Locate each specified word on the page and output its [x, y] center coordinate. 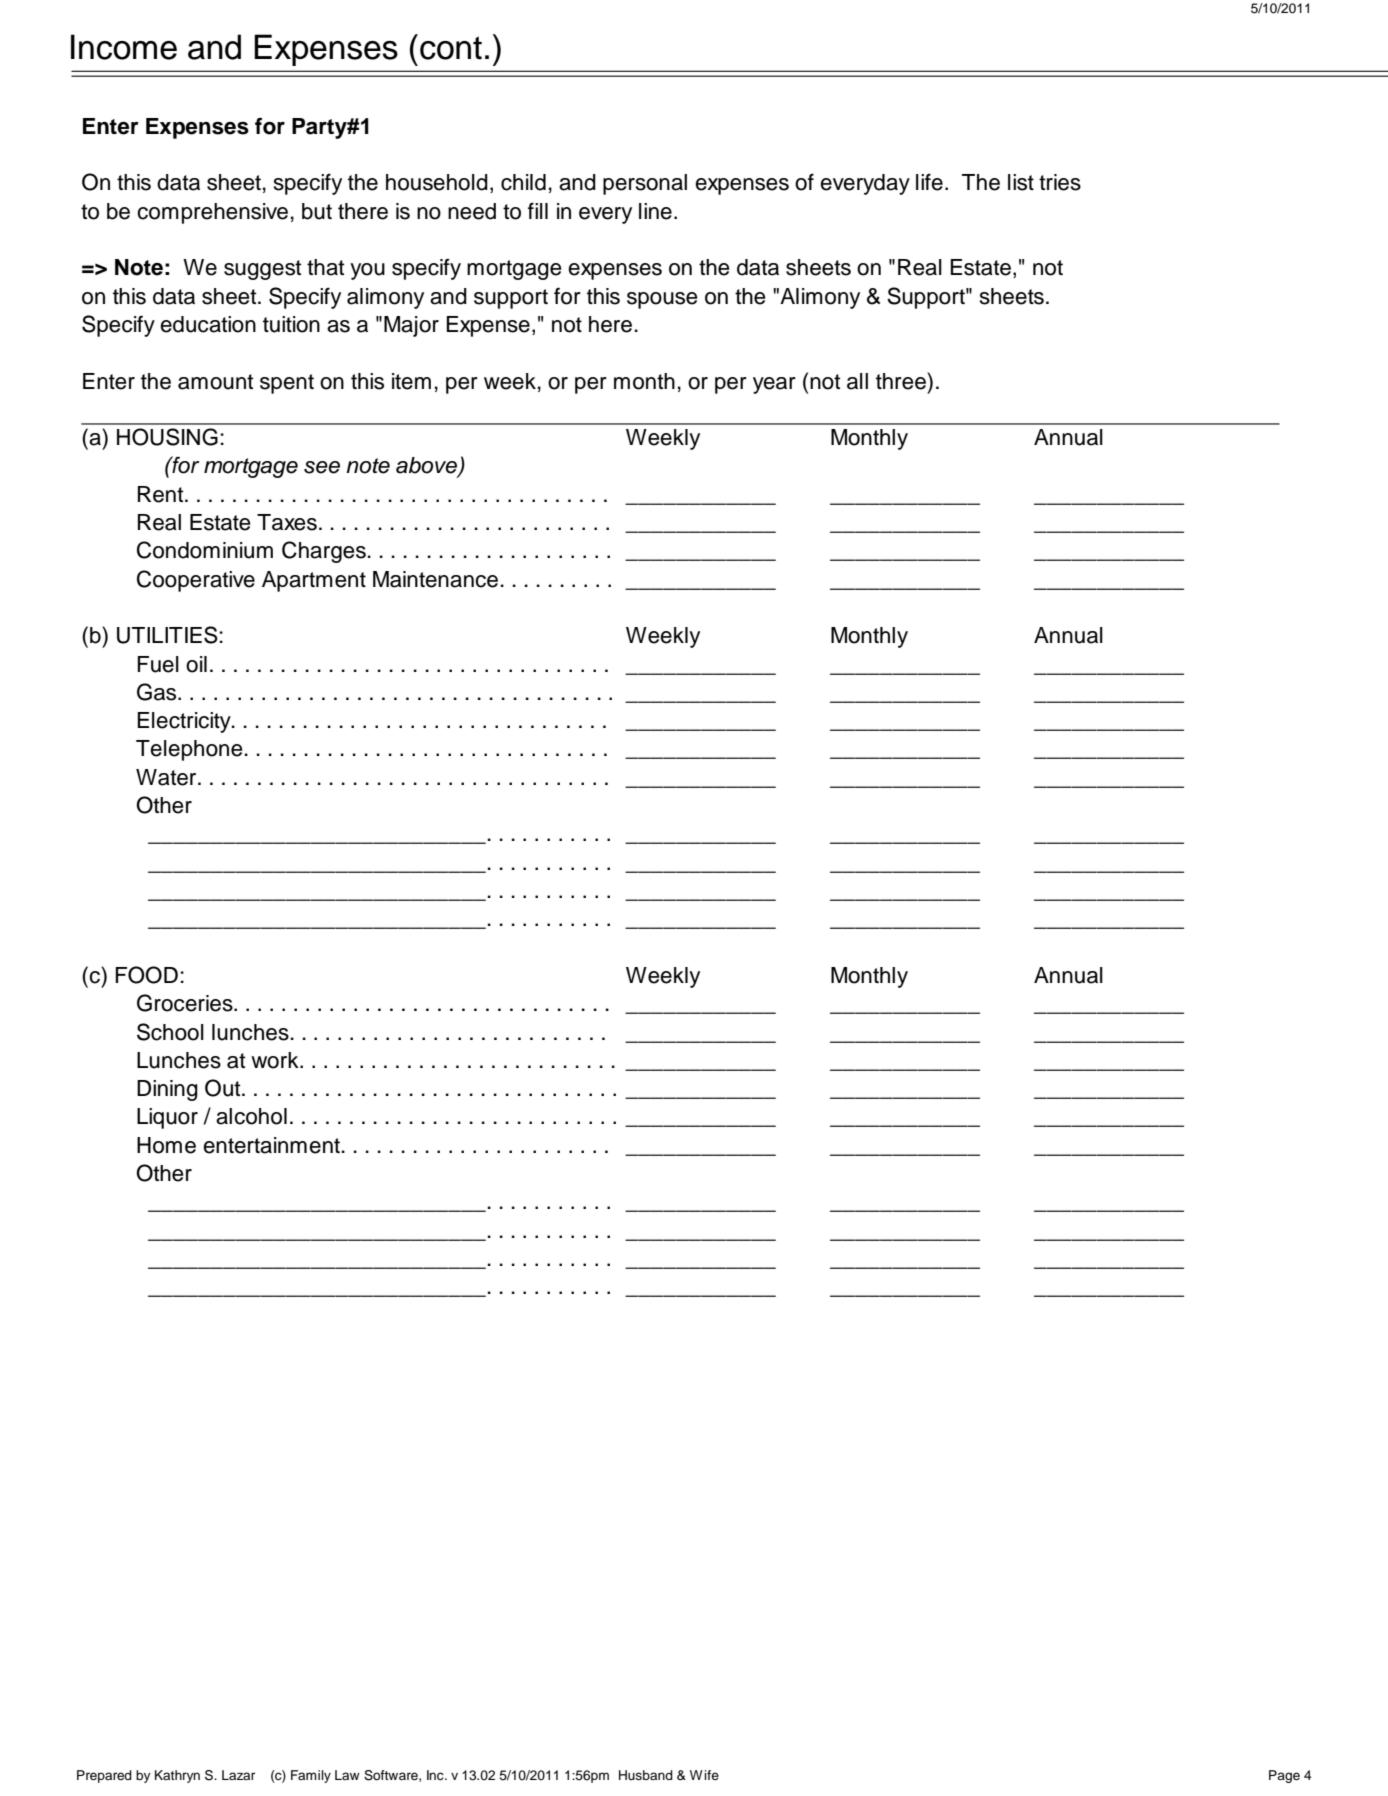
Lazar [238, 1775]
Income [124, 47]
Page [1284, 1776]
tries [1060, 182]
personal [645, 184]
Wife [704, 1775]
